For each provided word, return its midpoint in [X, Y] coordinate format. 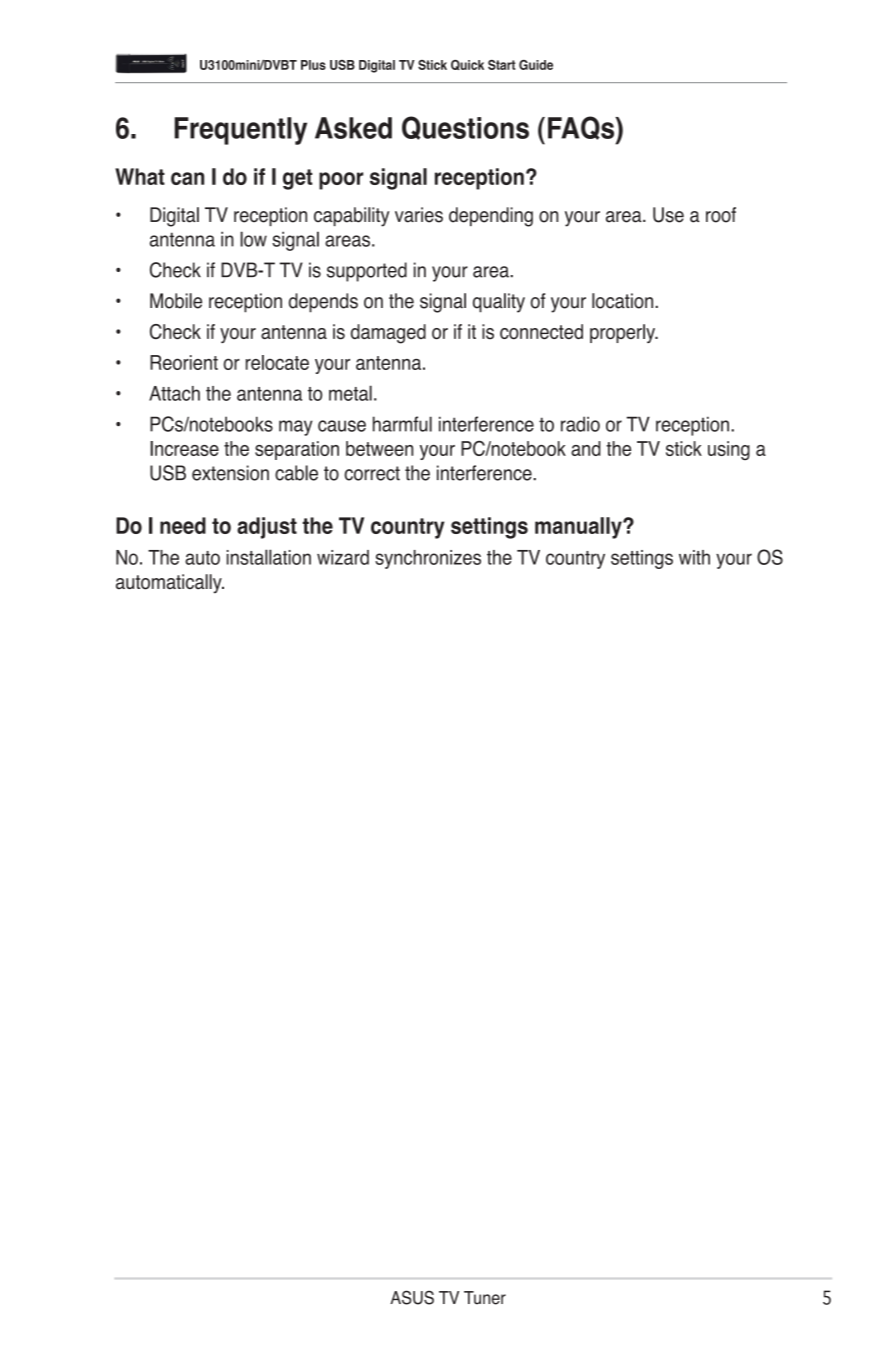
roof [721, 215]
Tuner [485, 1298]
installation [269, 557]
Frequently [240, 131]
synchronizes [428, 559]
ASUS [412, 1297]
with [694, 557]
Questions [465, 128]
